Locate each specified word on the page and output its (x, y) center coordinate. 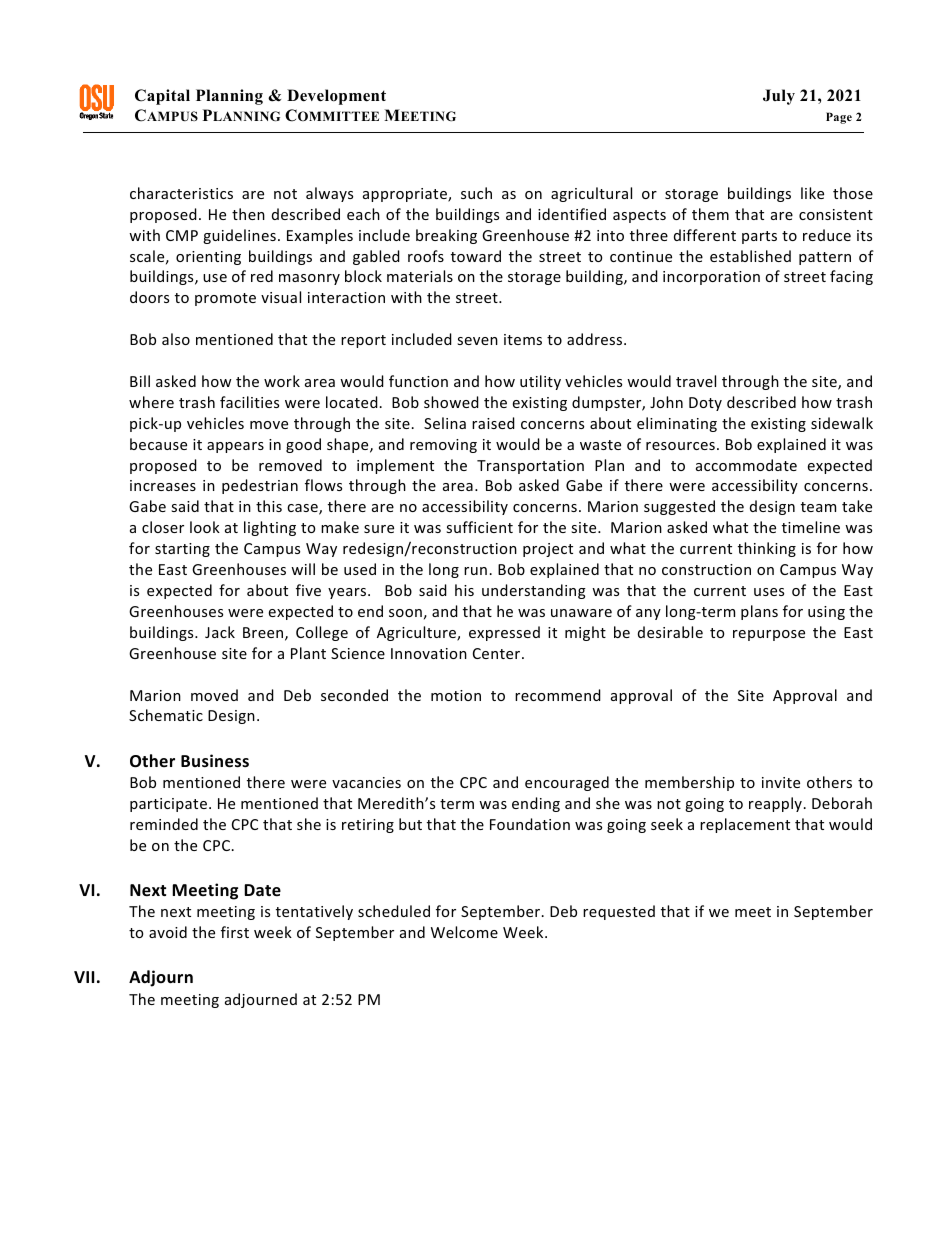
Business (215, 761)
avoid (168, 932)
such (476, 193)
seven (477, 341)
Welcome (464, 932)
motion (456, 695)
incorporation (711, 278)
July (779, 97)
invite (781, 782)
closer (163, 527)
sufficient (479, 527)
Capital (162, 97)
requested (619, 912)
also (176, 339)
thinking (767, 549)
